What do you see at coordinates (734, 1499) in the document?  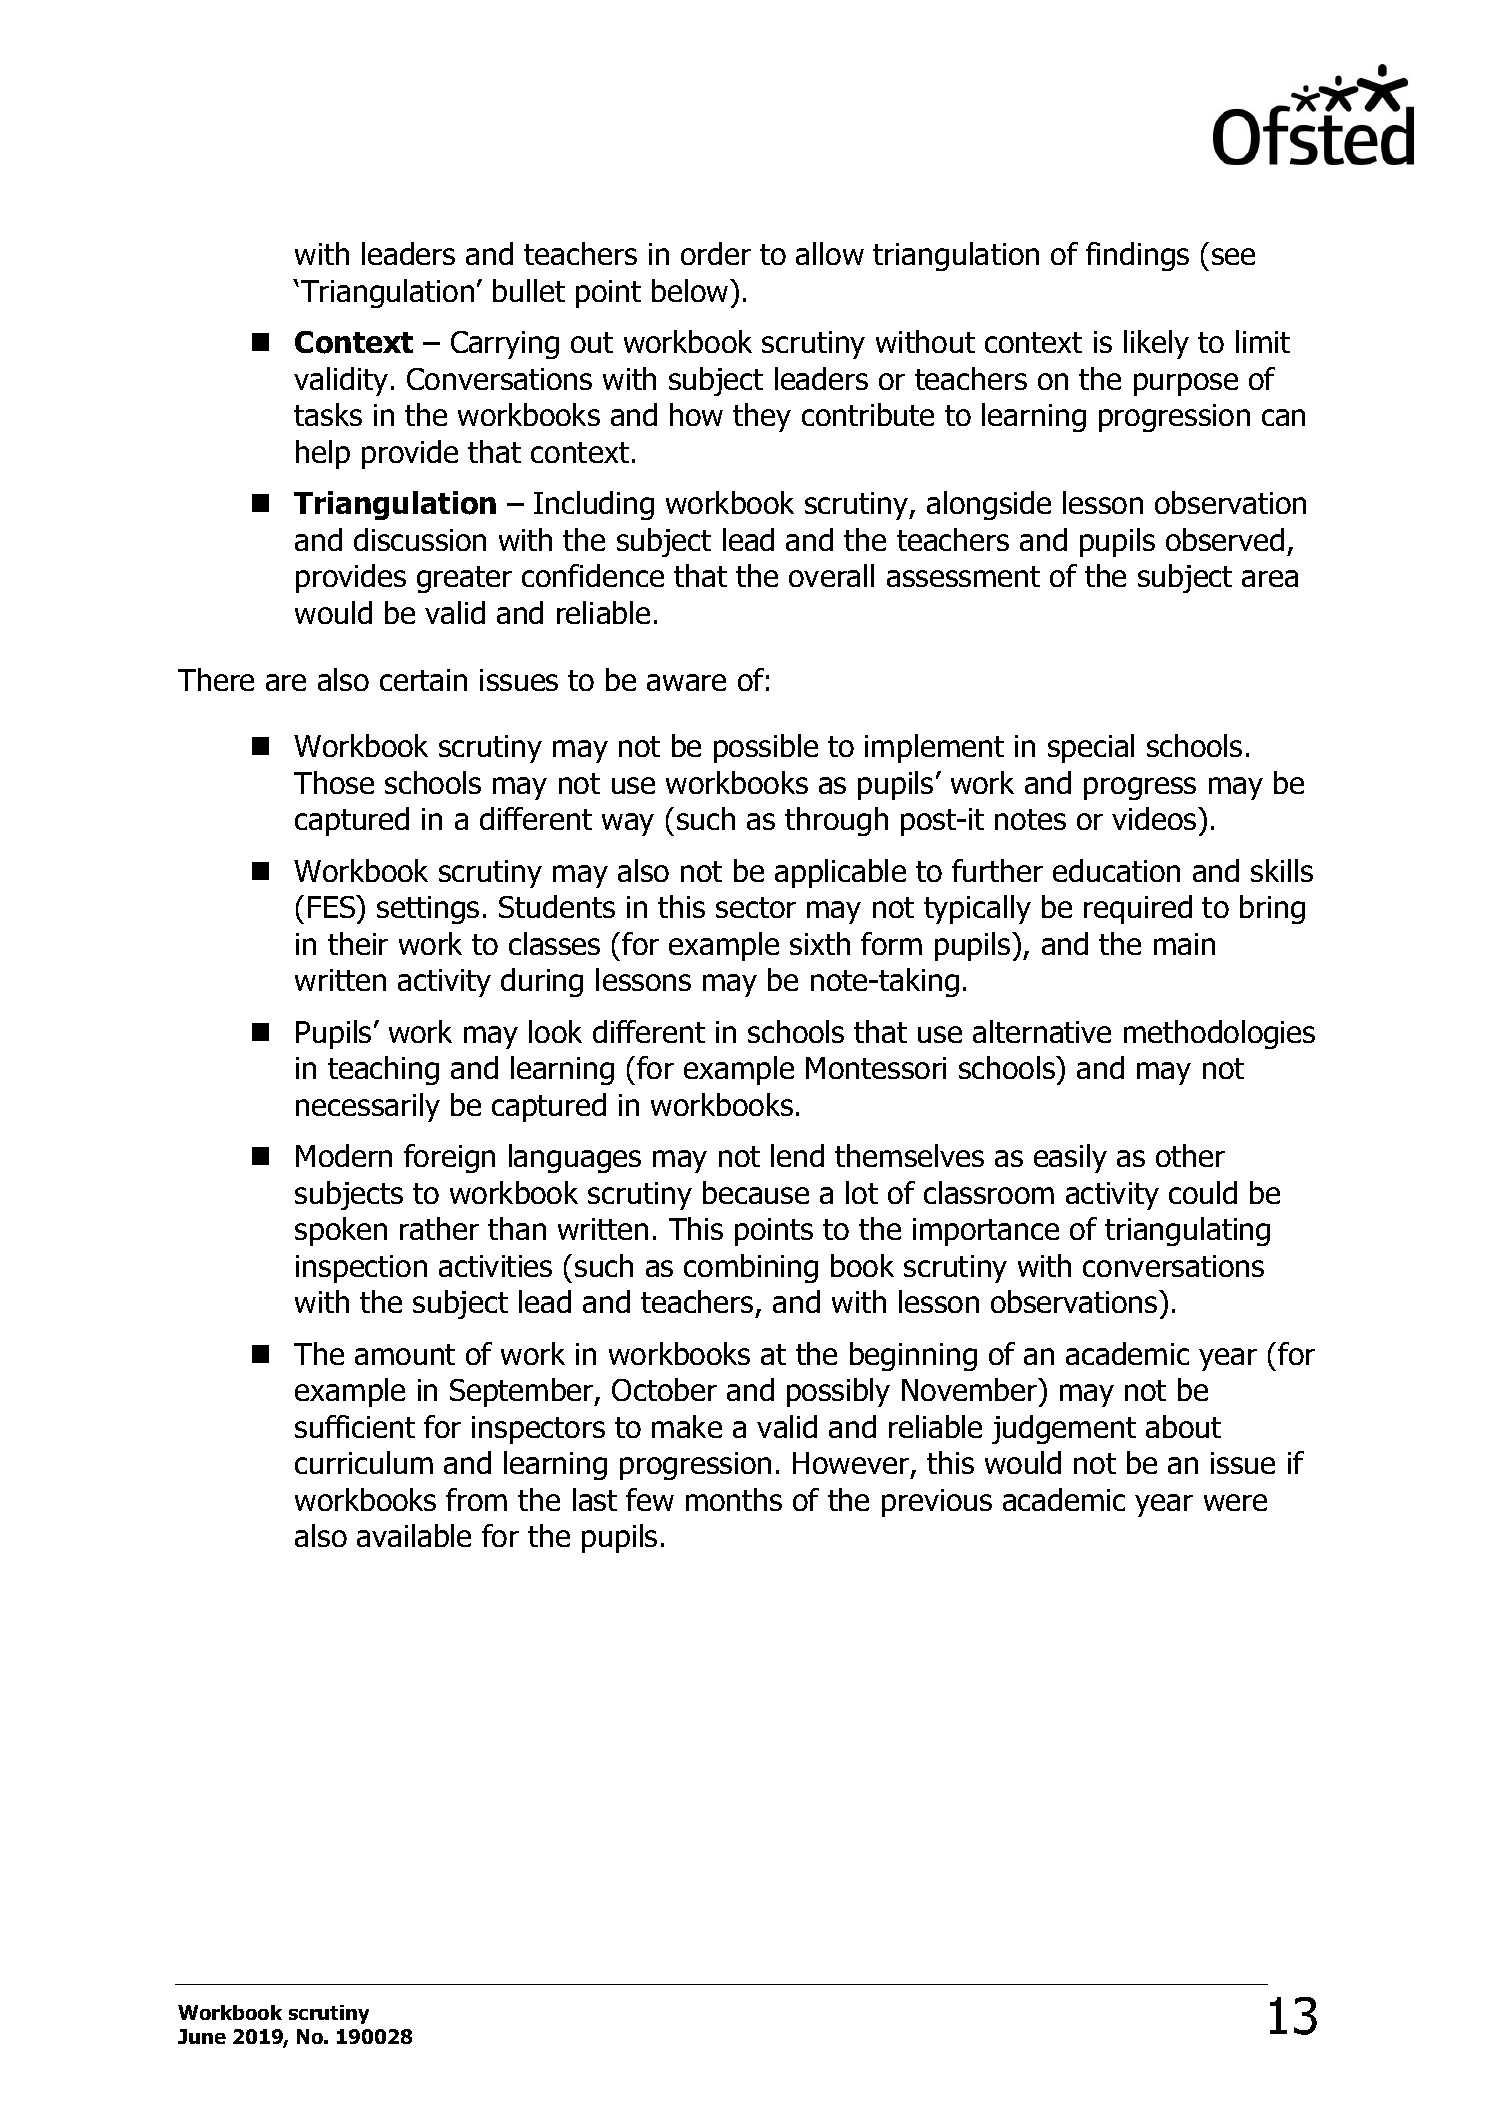 I see `months` at bounding box center [734, 1499].
